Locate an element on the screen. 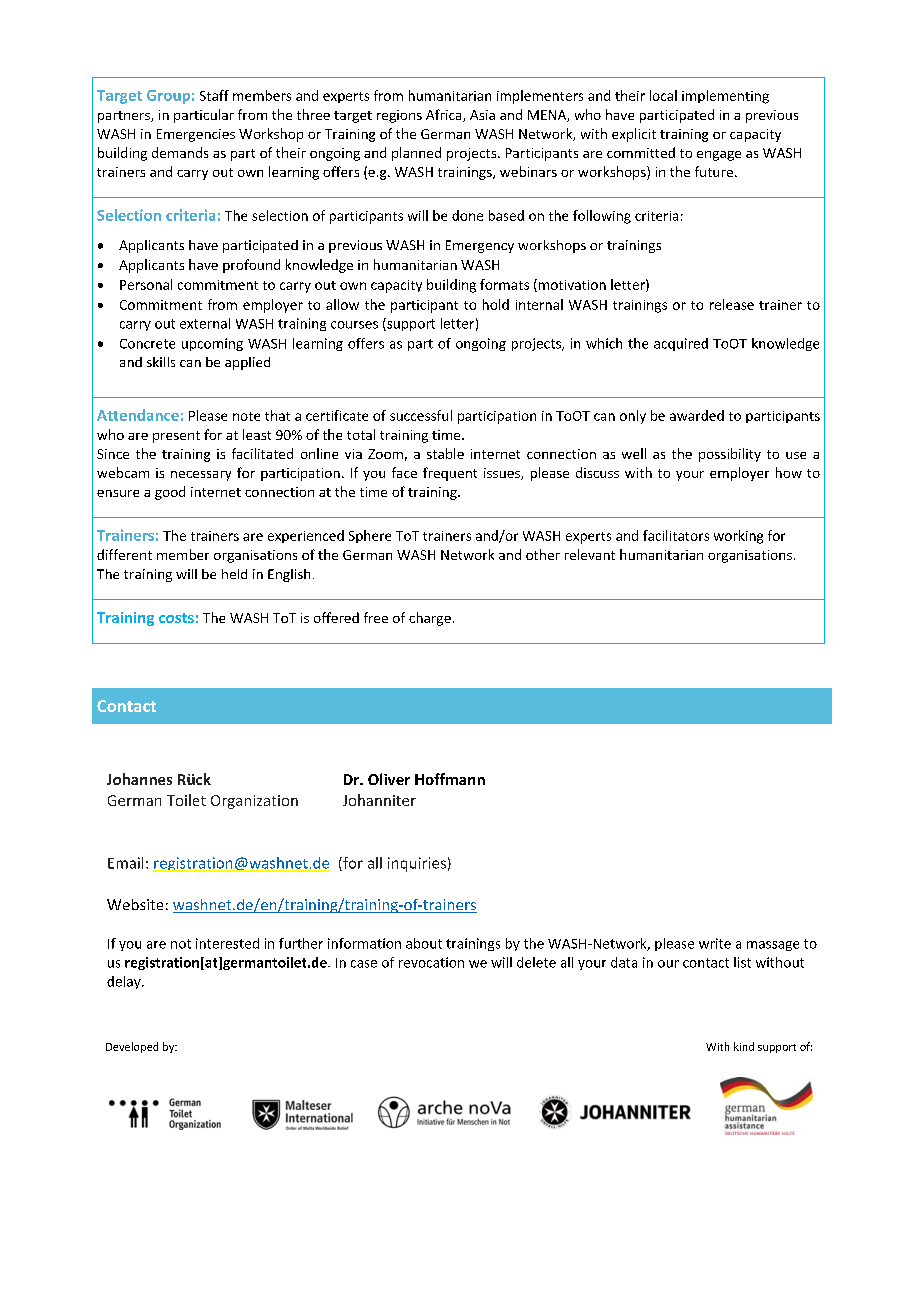 This screenshot has height=1308, width=924. charge is located at coordinates (430, 619).
